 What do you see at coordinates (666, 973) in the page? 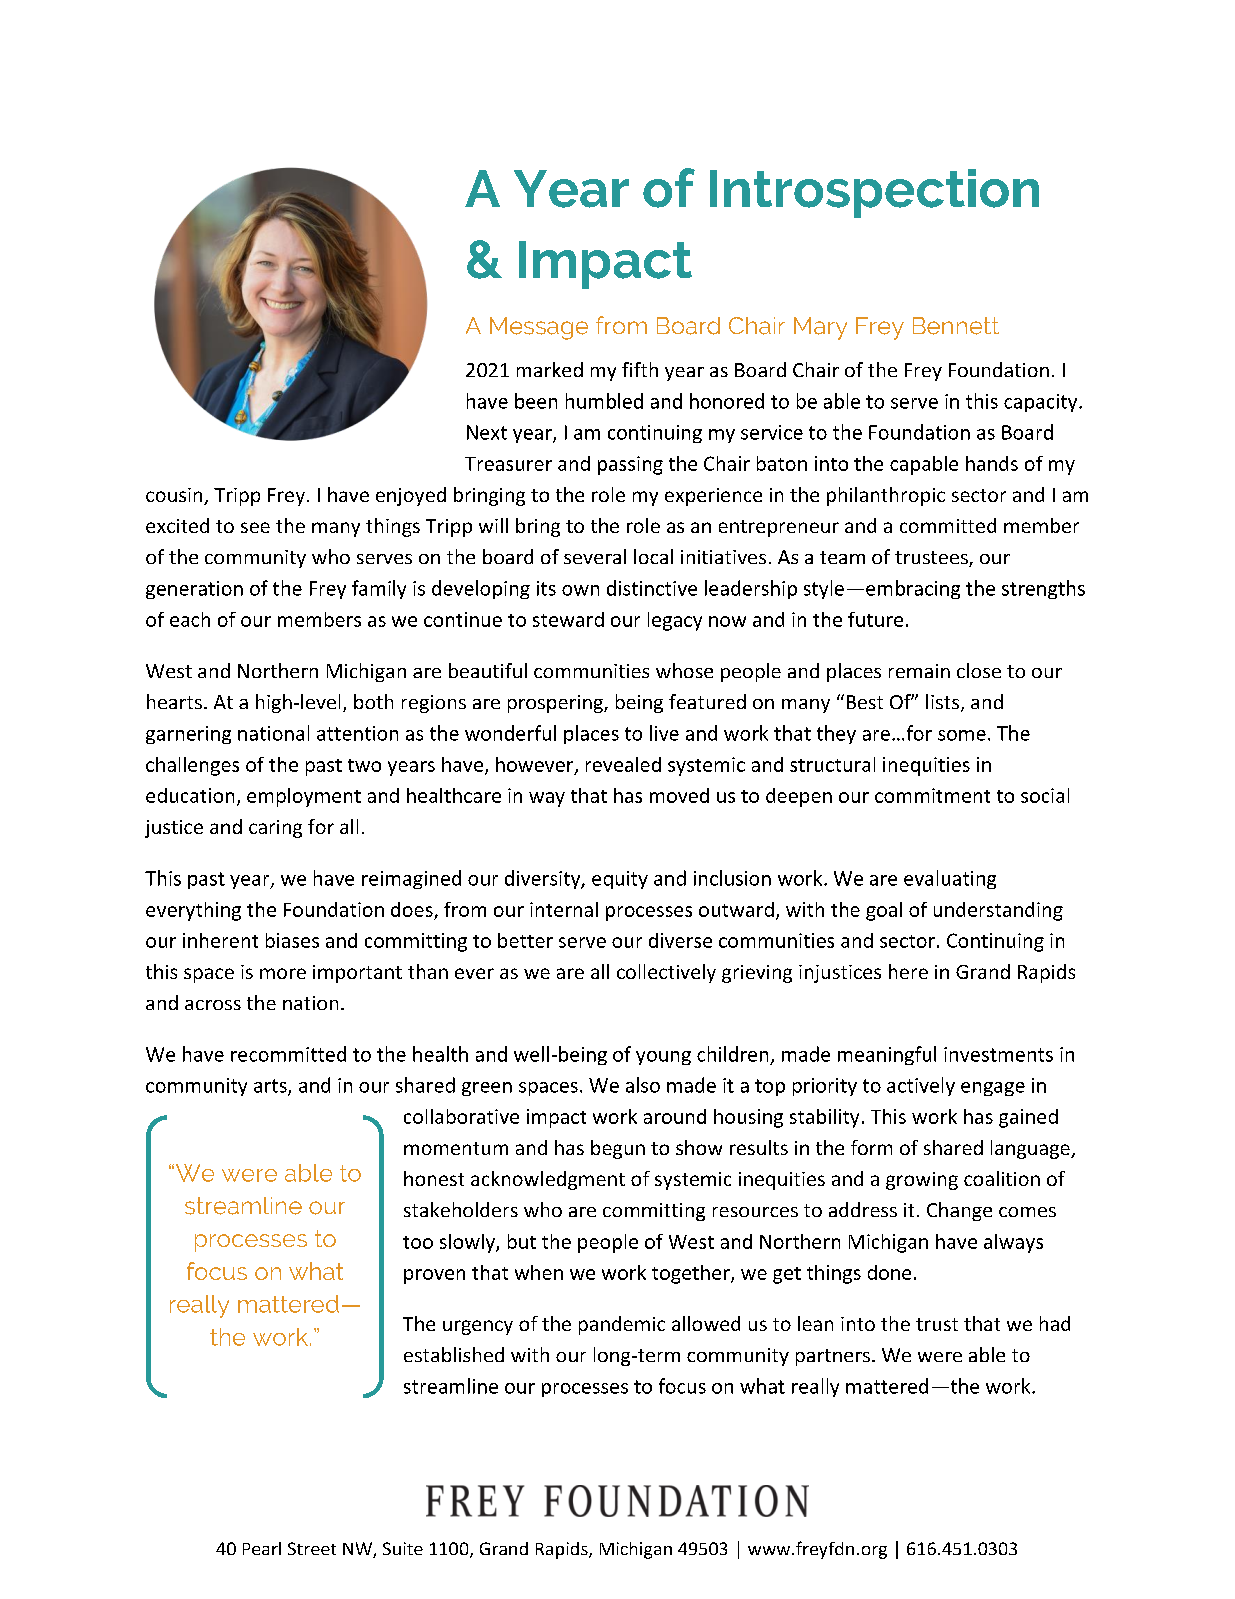
I see `collectively` at bounding box center [666, 973].
